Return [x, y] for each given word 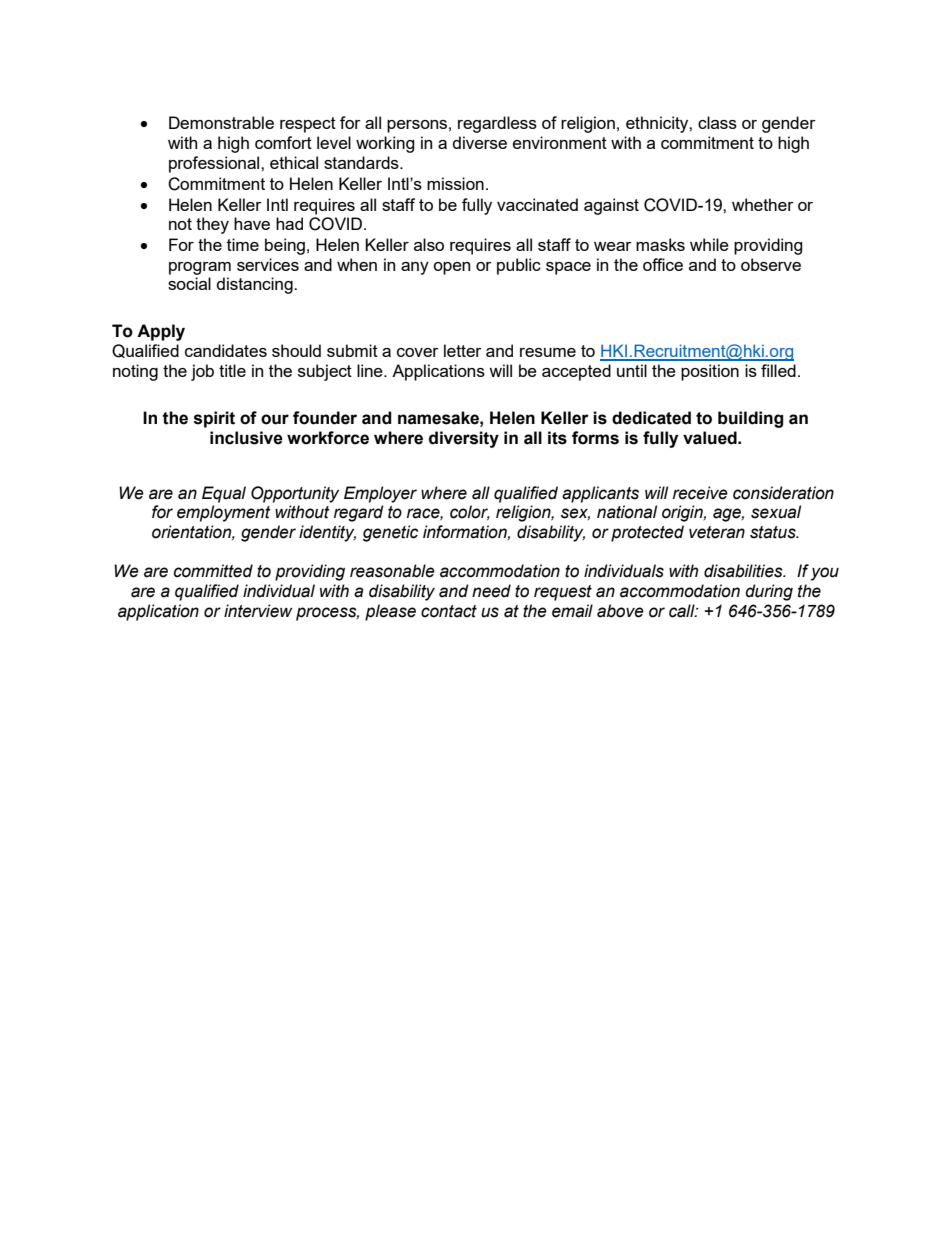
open [451, 268]
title [232, 370]
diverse [480, 142]
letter [463, 350]
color [470, 512]
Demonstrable [221, 122]
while [709, 244]
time [243, 244]
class [717, 122]
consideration [783, 493]
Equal [224, 494]
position [710, 372]
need [491, 591]
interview [258, 611]
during [769, 592]
